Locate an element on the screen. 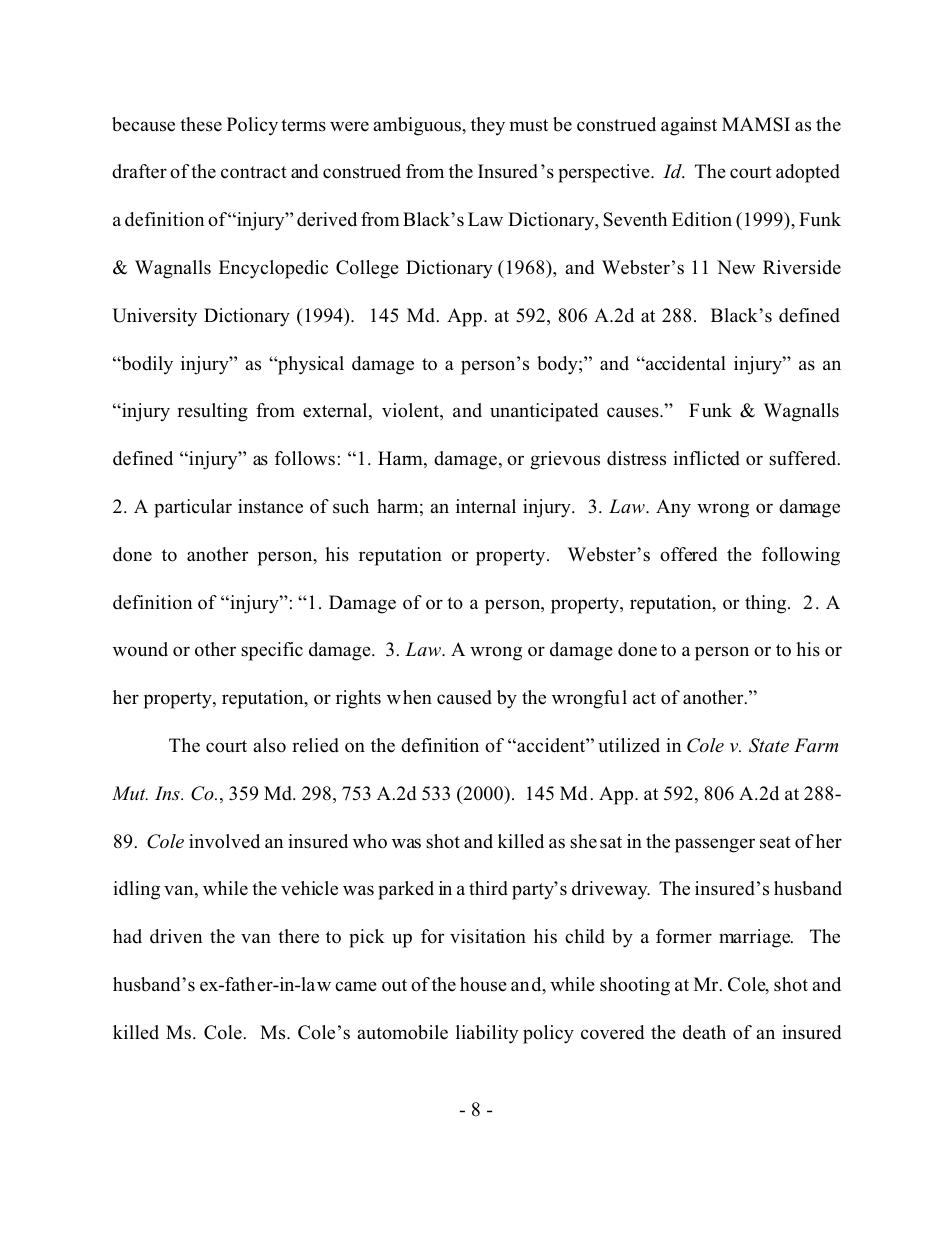  specific is located at coordinates (272, 651).
